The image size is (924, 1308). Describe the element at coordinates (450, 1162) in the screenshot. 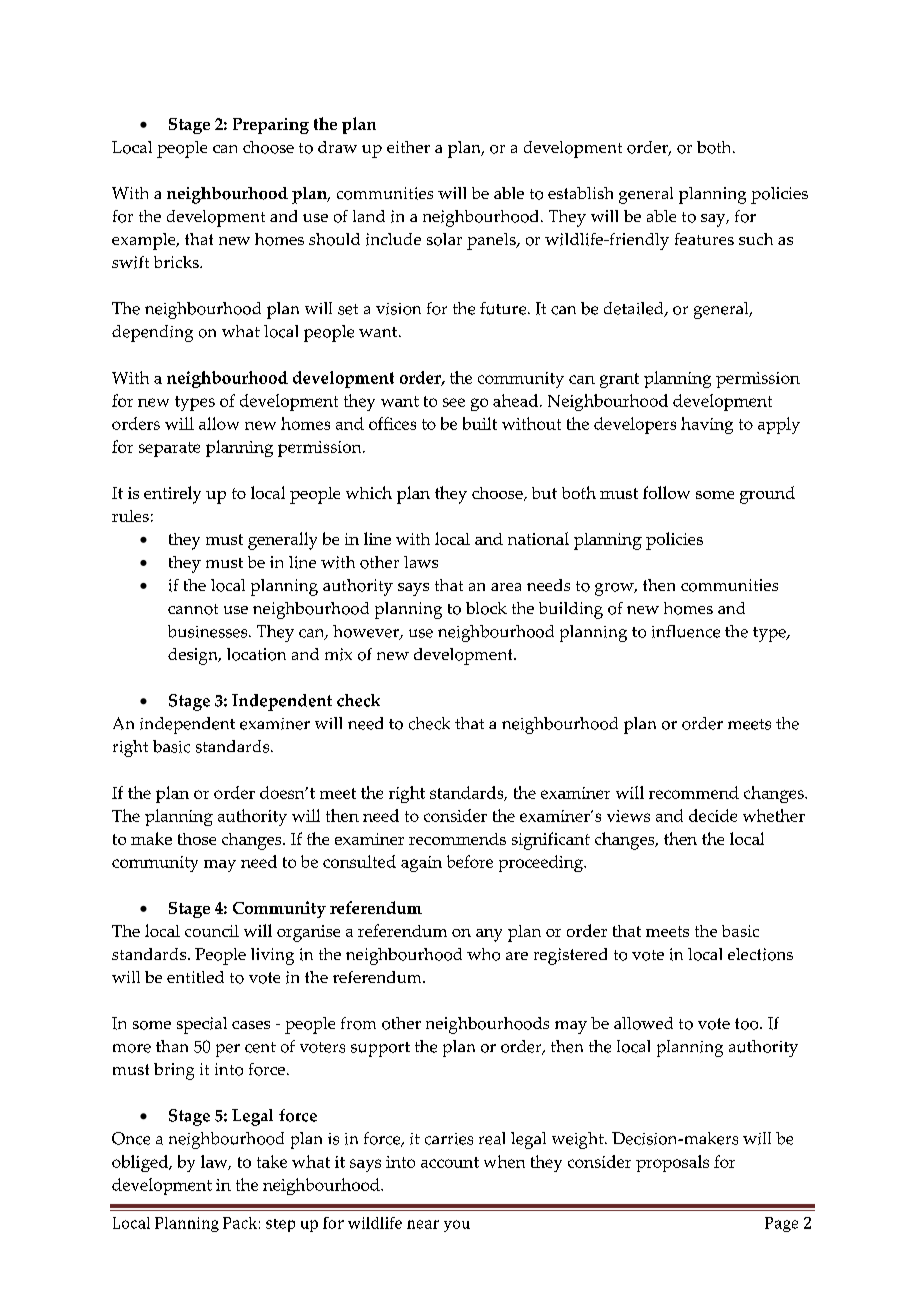

I see `account` at that location.
